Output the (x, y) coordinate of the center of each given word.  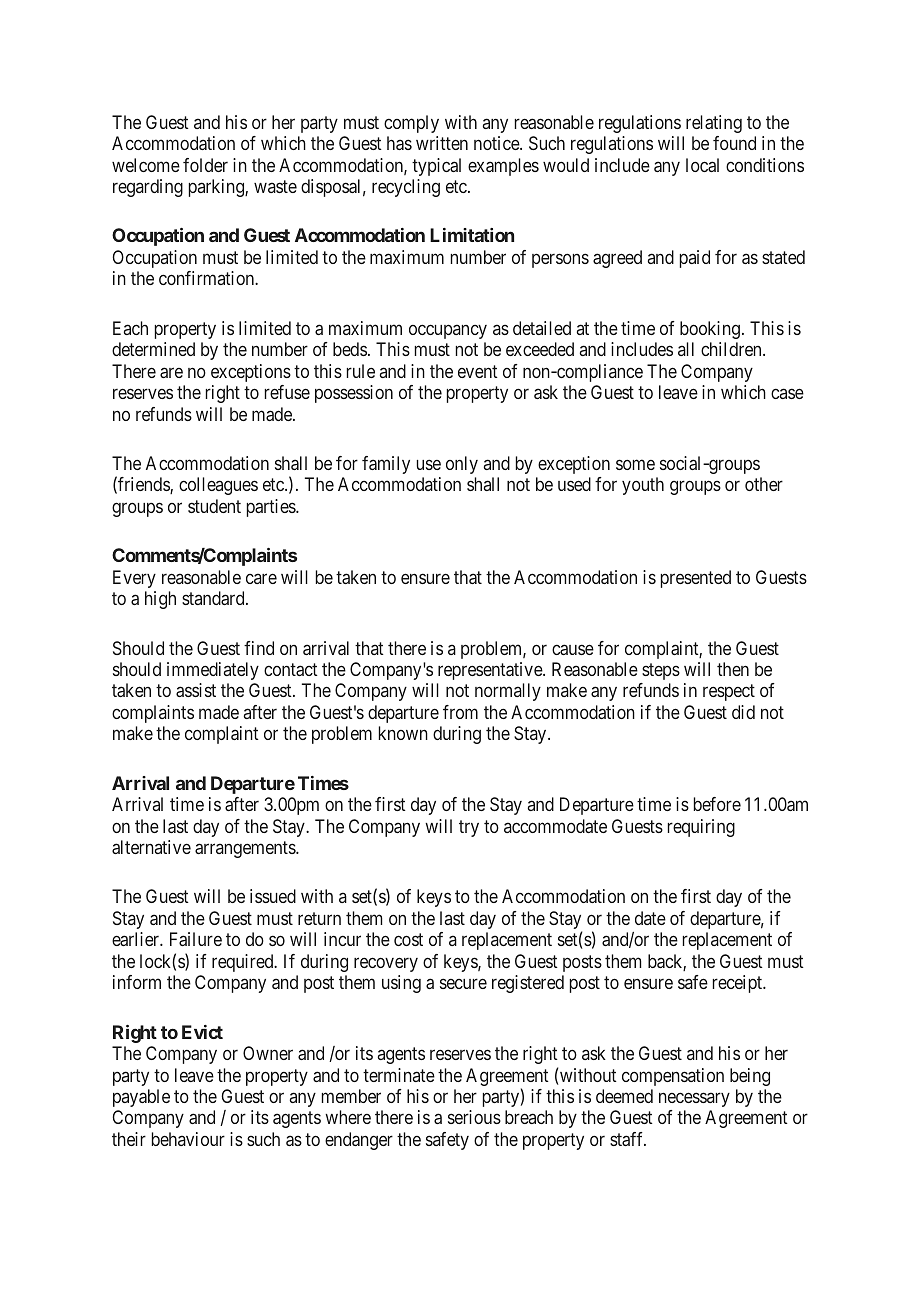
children (732, 349)
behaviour (188, 1139)
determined (153, 349)
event (478, 371)
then (733, 669)
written (442, 143)
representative (491, 671)
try (469, 828)
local (702, 165)
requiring (701, 828)
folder (205, 165)
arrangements (246, 849)
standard (214, 598)
